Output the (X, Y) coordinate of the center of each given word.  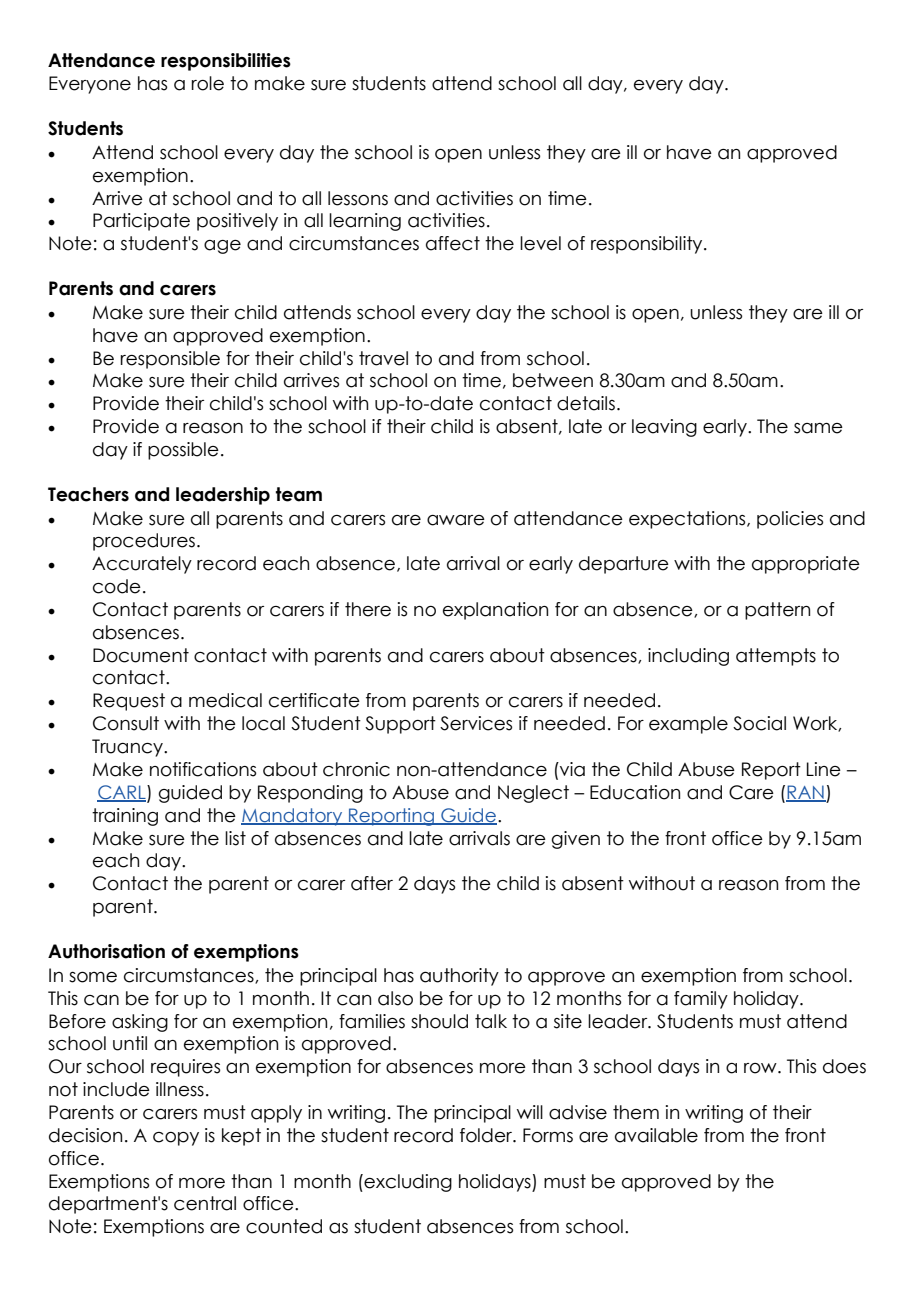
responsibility (648, 245)
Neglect (533, 794)
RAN (806, 793)
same (818, 428)
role (208, 83)
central (205, 1203)
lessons (358, 198)
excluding (407, 1183)
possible (183, 451)
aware (456, 520)
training (125, 817)
